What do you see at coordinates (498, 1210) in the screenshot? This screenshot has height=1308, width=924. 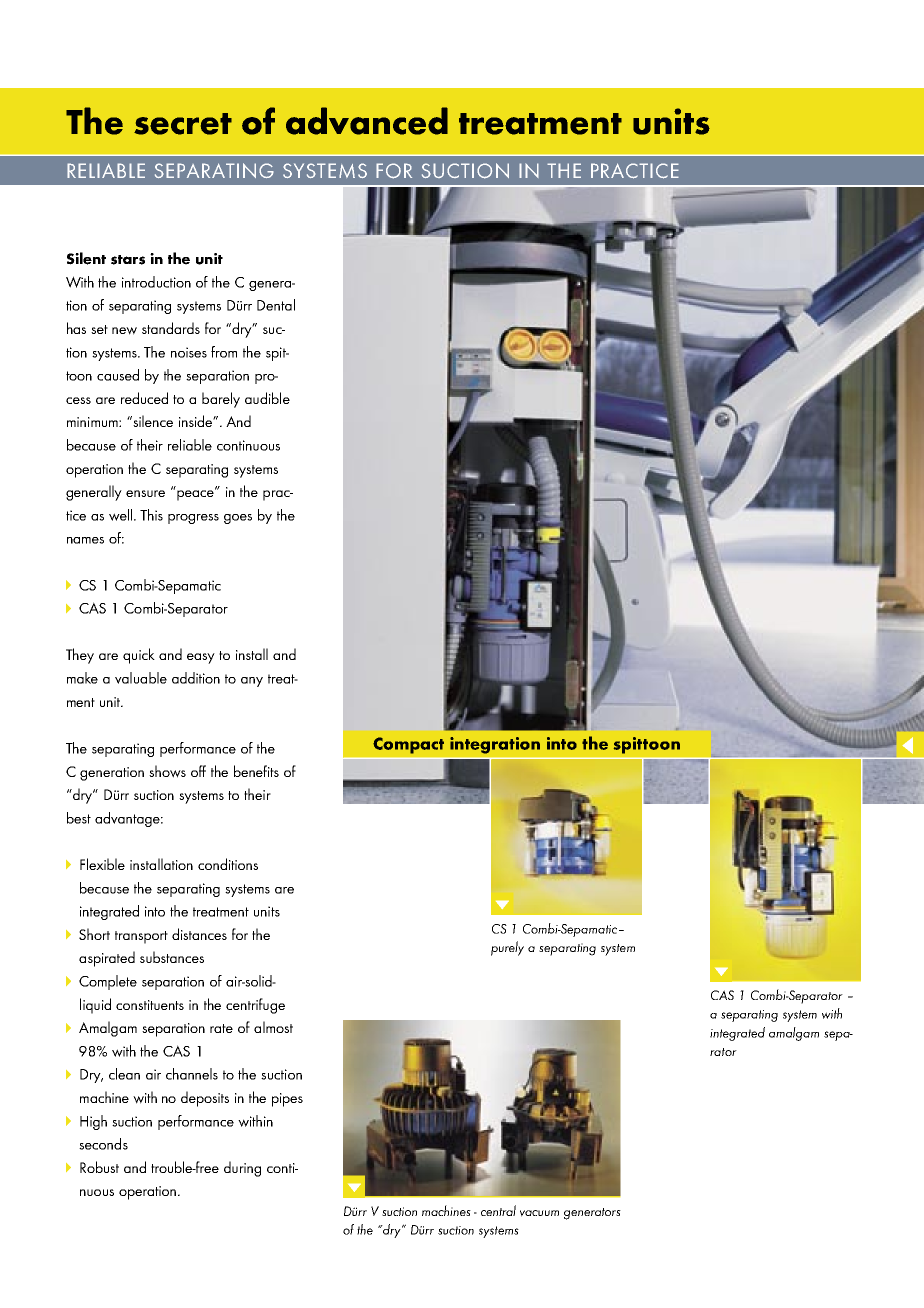 I see `central` at bounding box center [498, 1210].
